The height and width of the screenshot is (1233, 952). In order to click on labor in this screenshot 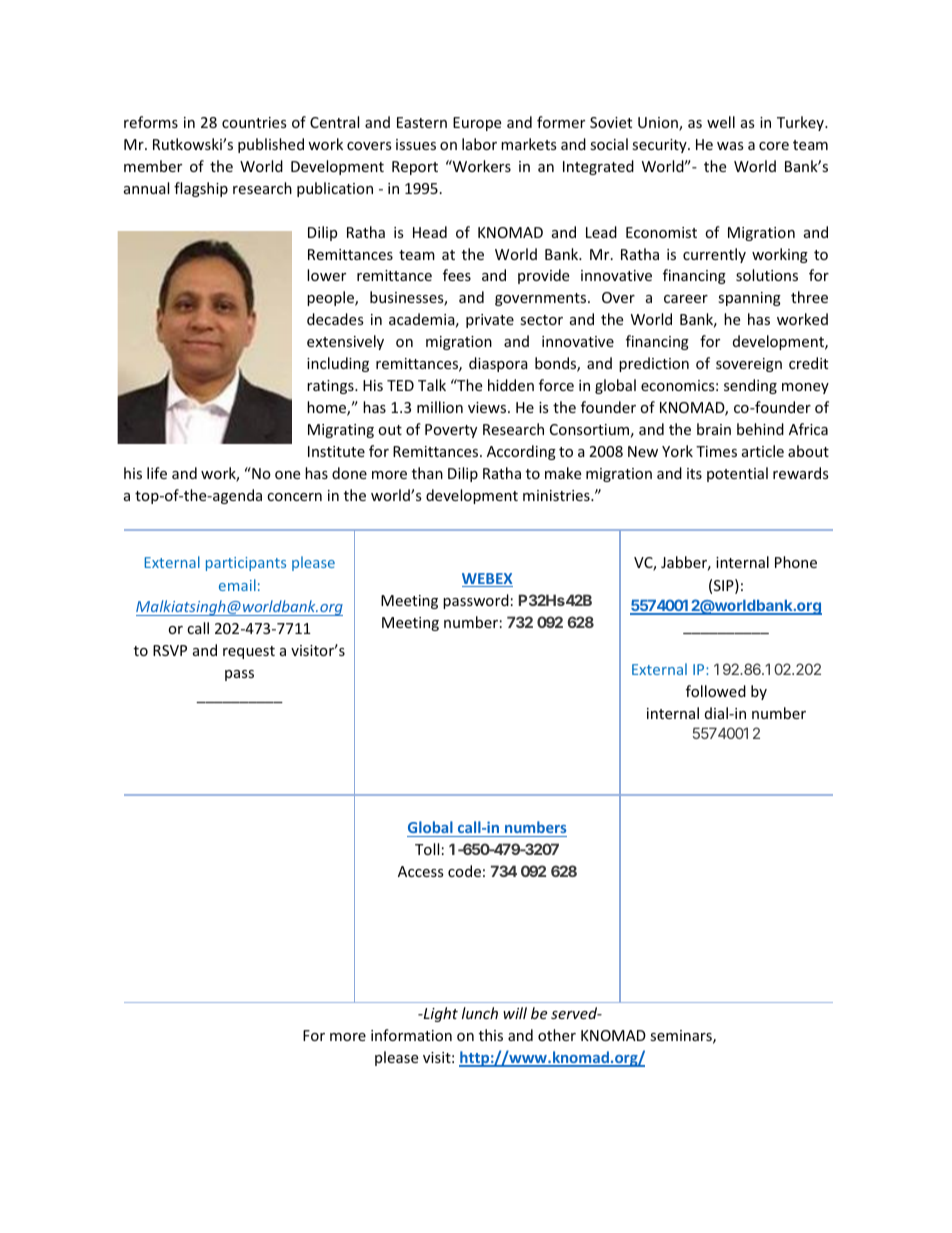, I will do `click(479, 144)`.
